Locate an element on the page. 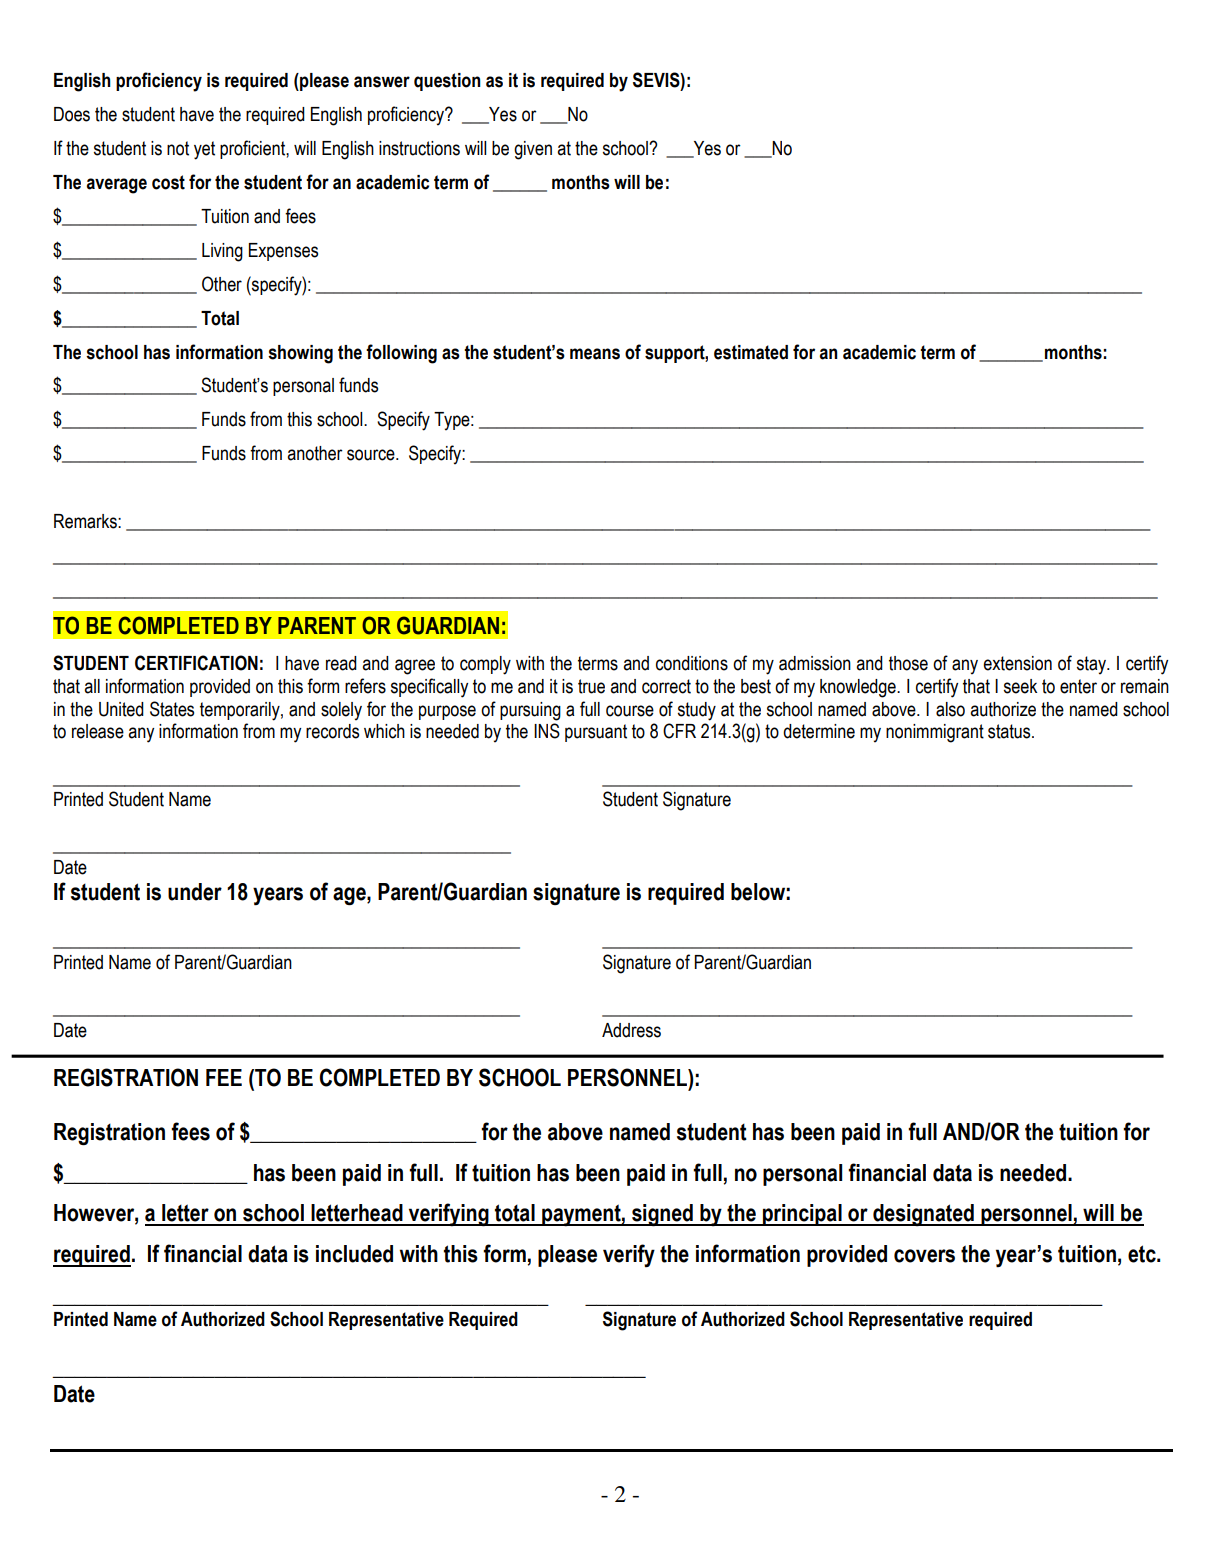  estimated is located at coordinates (751, 352).
